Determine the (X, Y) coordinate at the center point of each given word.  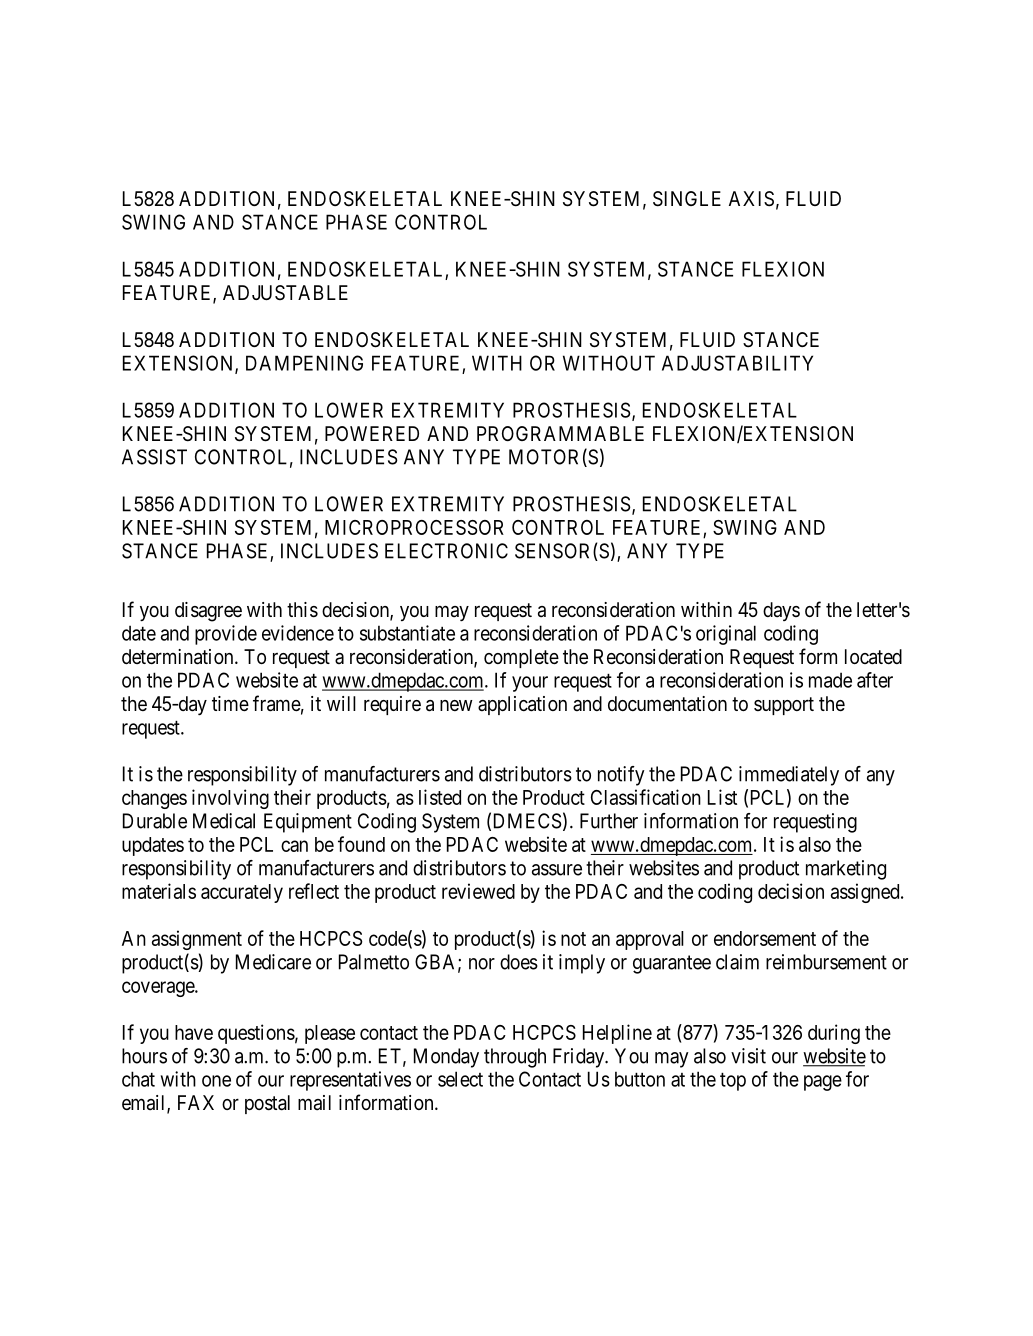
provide (226, 635)
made (830, 680)
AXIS (751, 199)
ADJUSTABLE (285, 292)
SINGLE (687, 199)
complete (521, 658)
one (216, 1081)
